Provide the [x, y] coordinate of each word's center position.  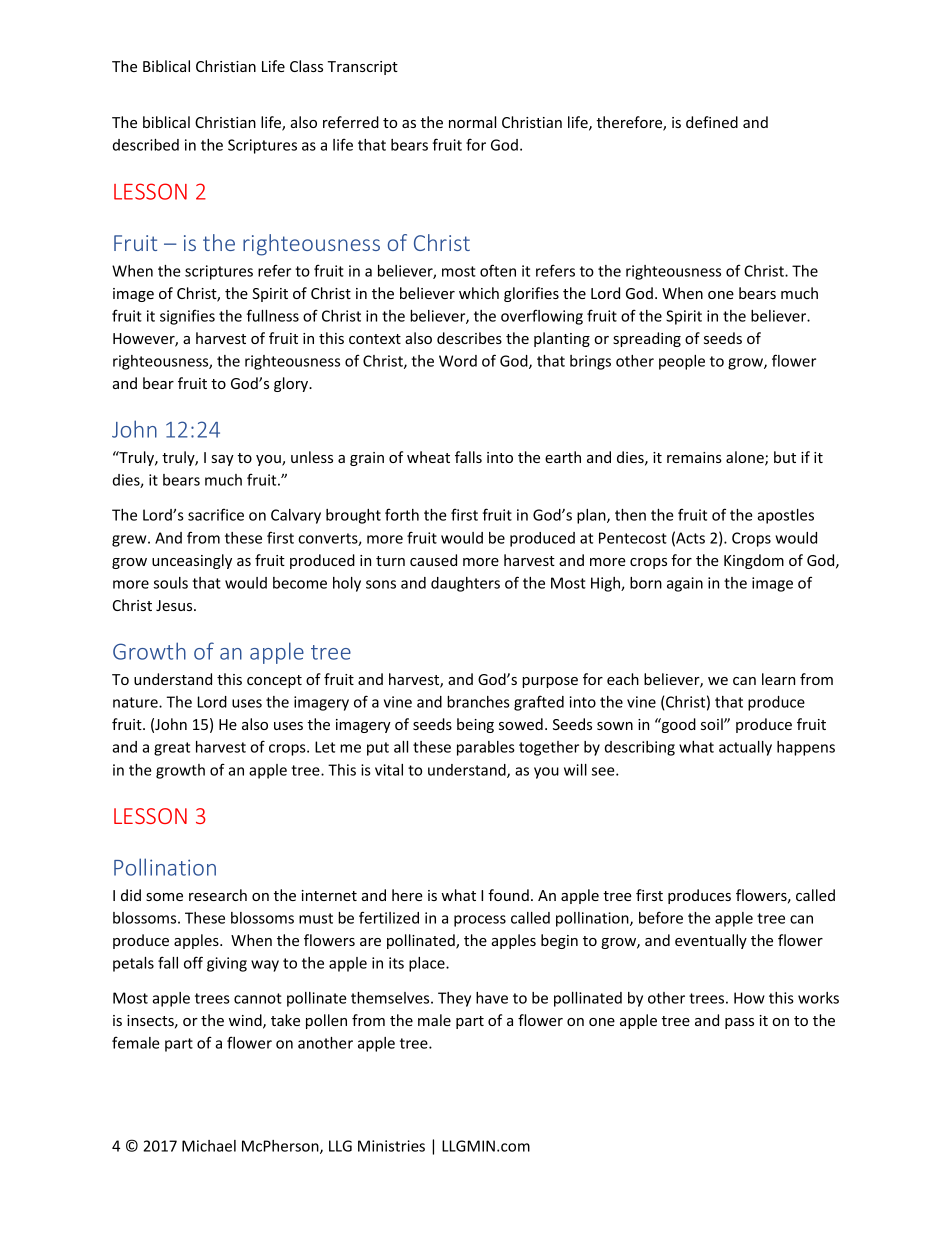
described [146, 145]
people [682, 362]
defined [712, 122]
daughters [465, 584]
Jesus [175, 605]
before [661, 917]
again [685, 584]
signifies [187, 317]
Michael [209, 1146]
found [508, 895]
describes [469, 338]
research [218, 895]
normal [472, 122]
